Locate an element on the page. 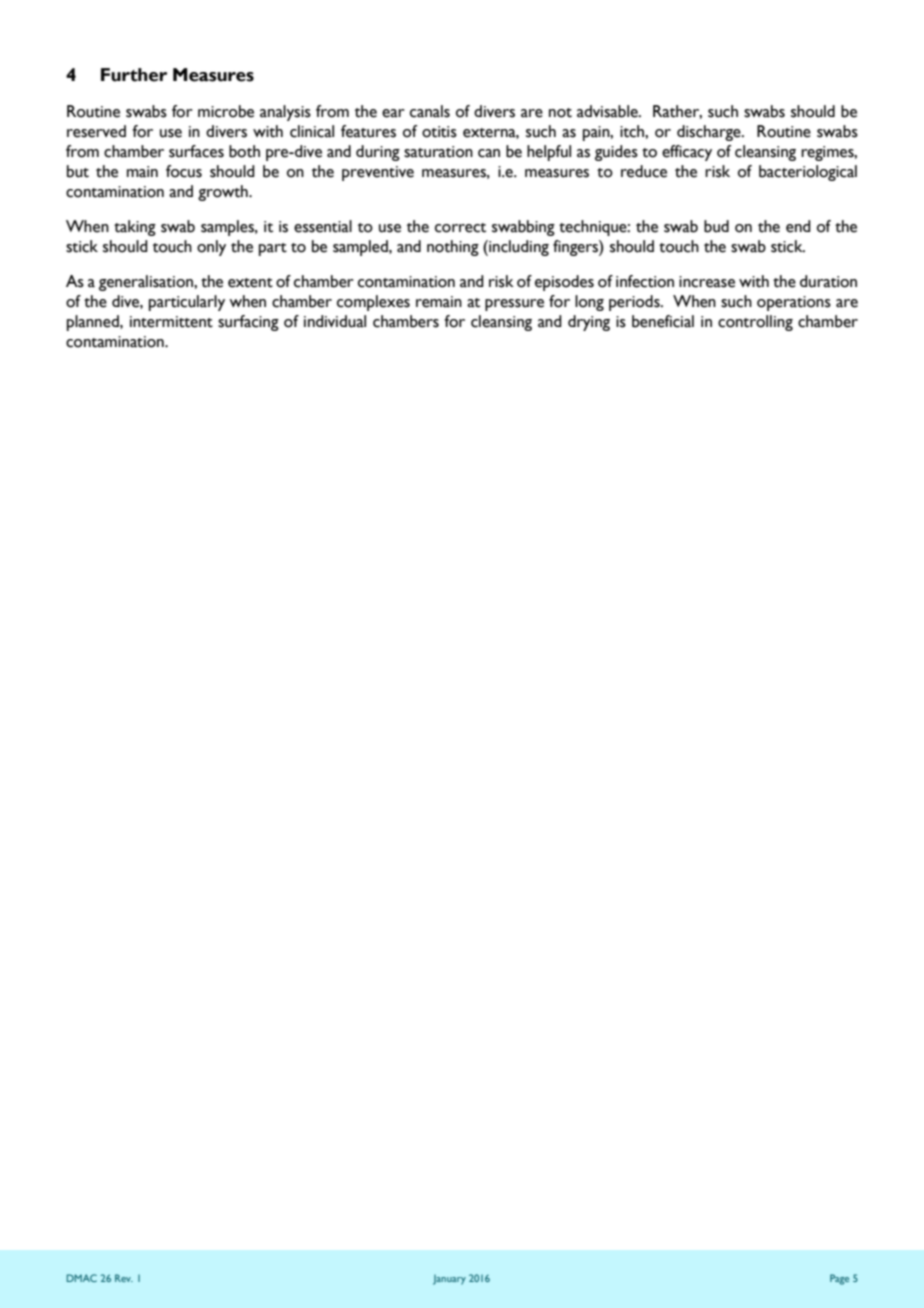 The width and height of the page is (924, 1308). drying is located at coordinates (589, 323).
